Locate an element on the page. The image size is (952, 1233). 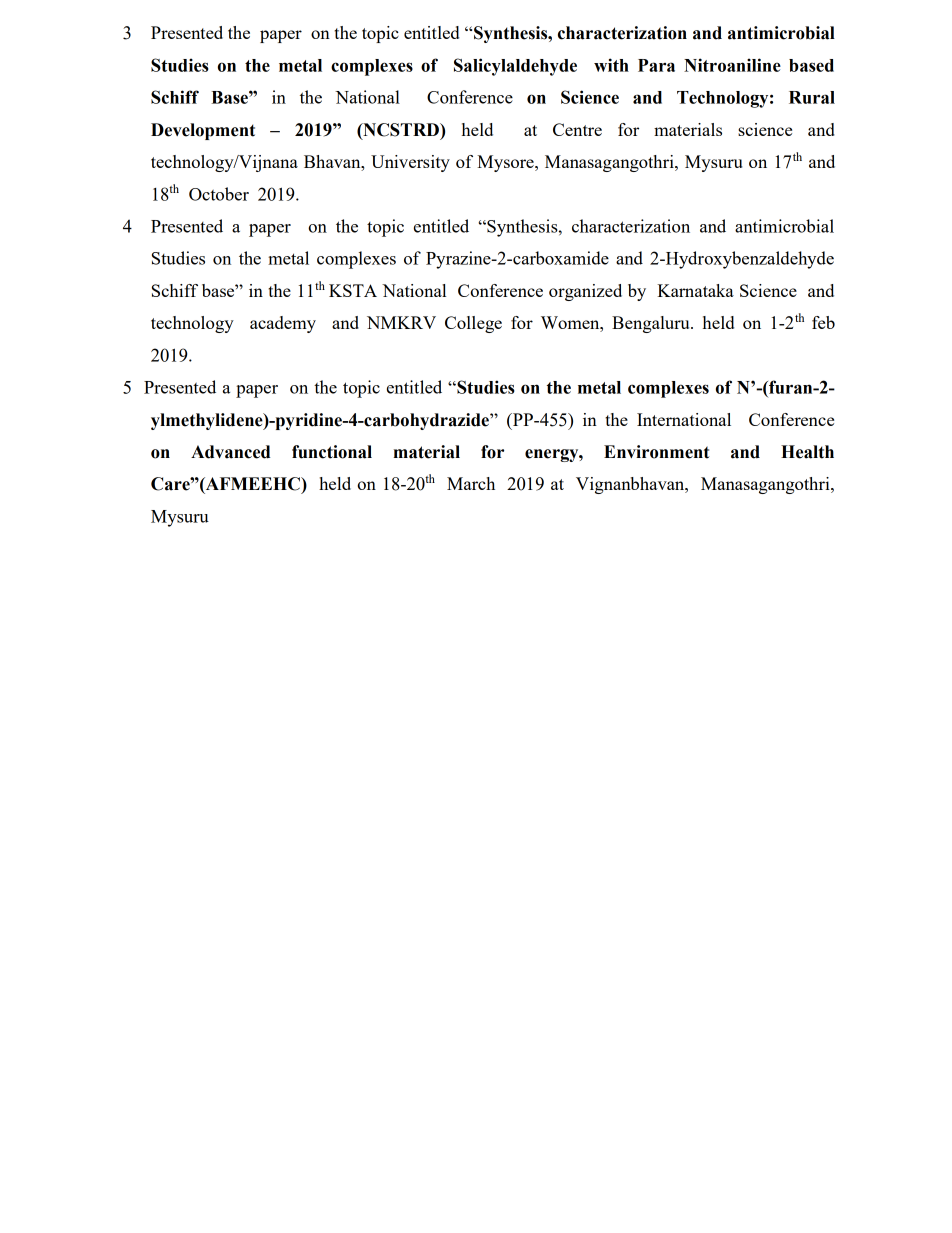
Development is located at coordinates (203, 131).
